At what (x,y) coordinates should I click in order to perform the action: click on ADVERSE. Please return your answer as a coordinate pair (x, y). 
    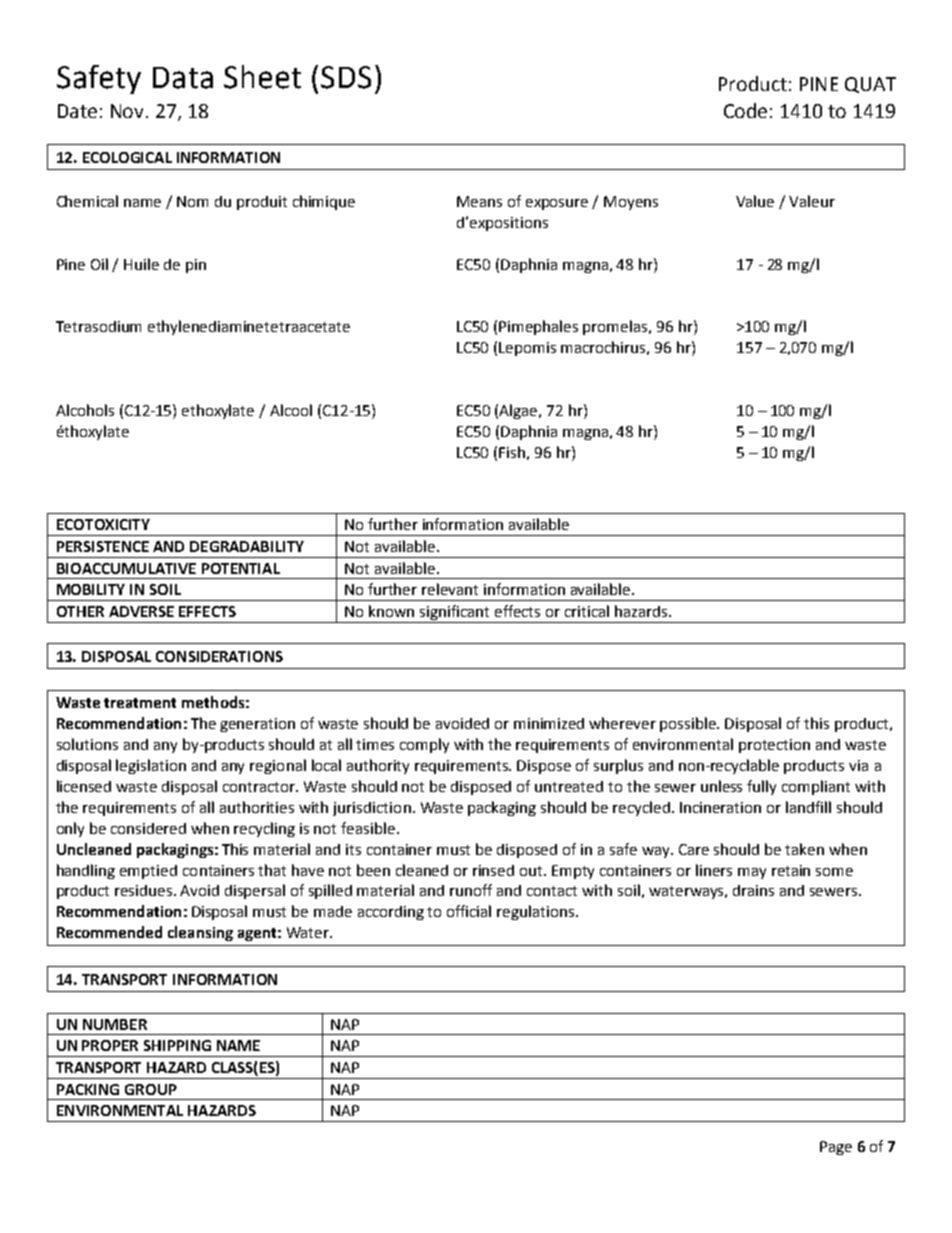
    Looking at the image, I should click on (141, 611).
